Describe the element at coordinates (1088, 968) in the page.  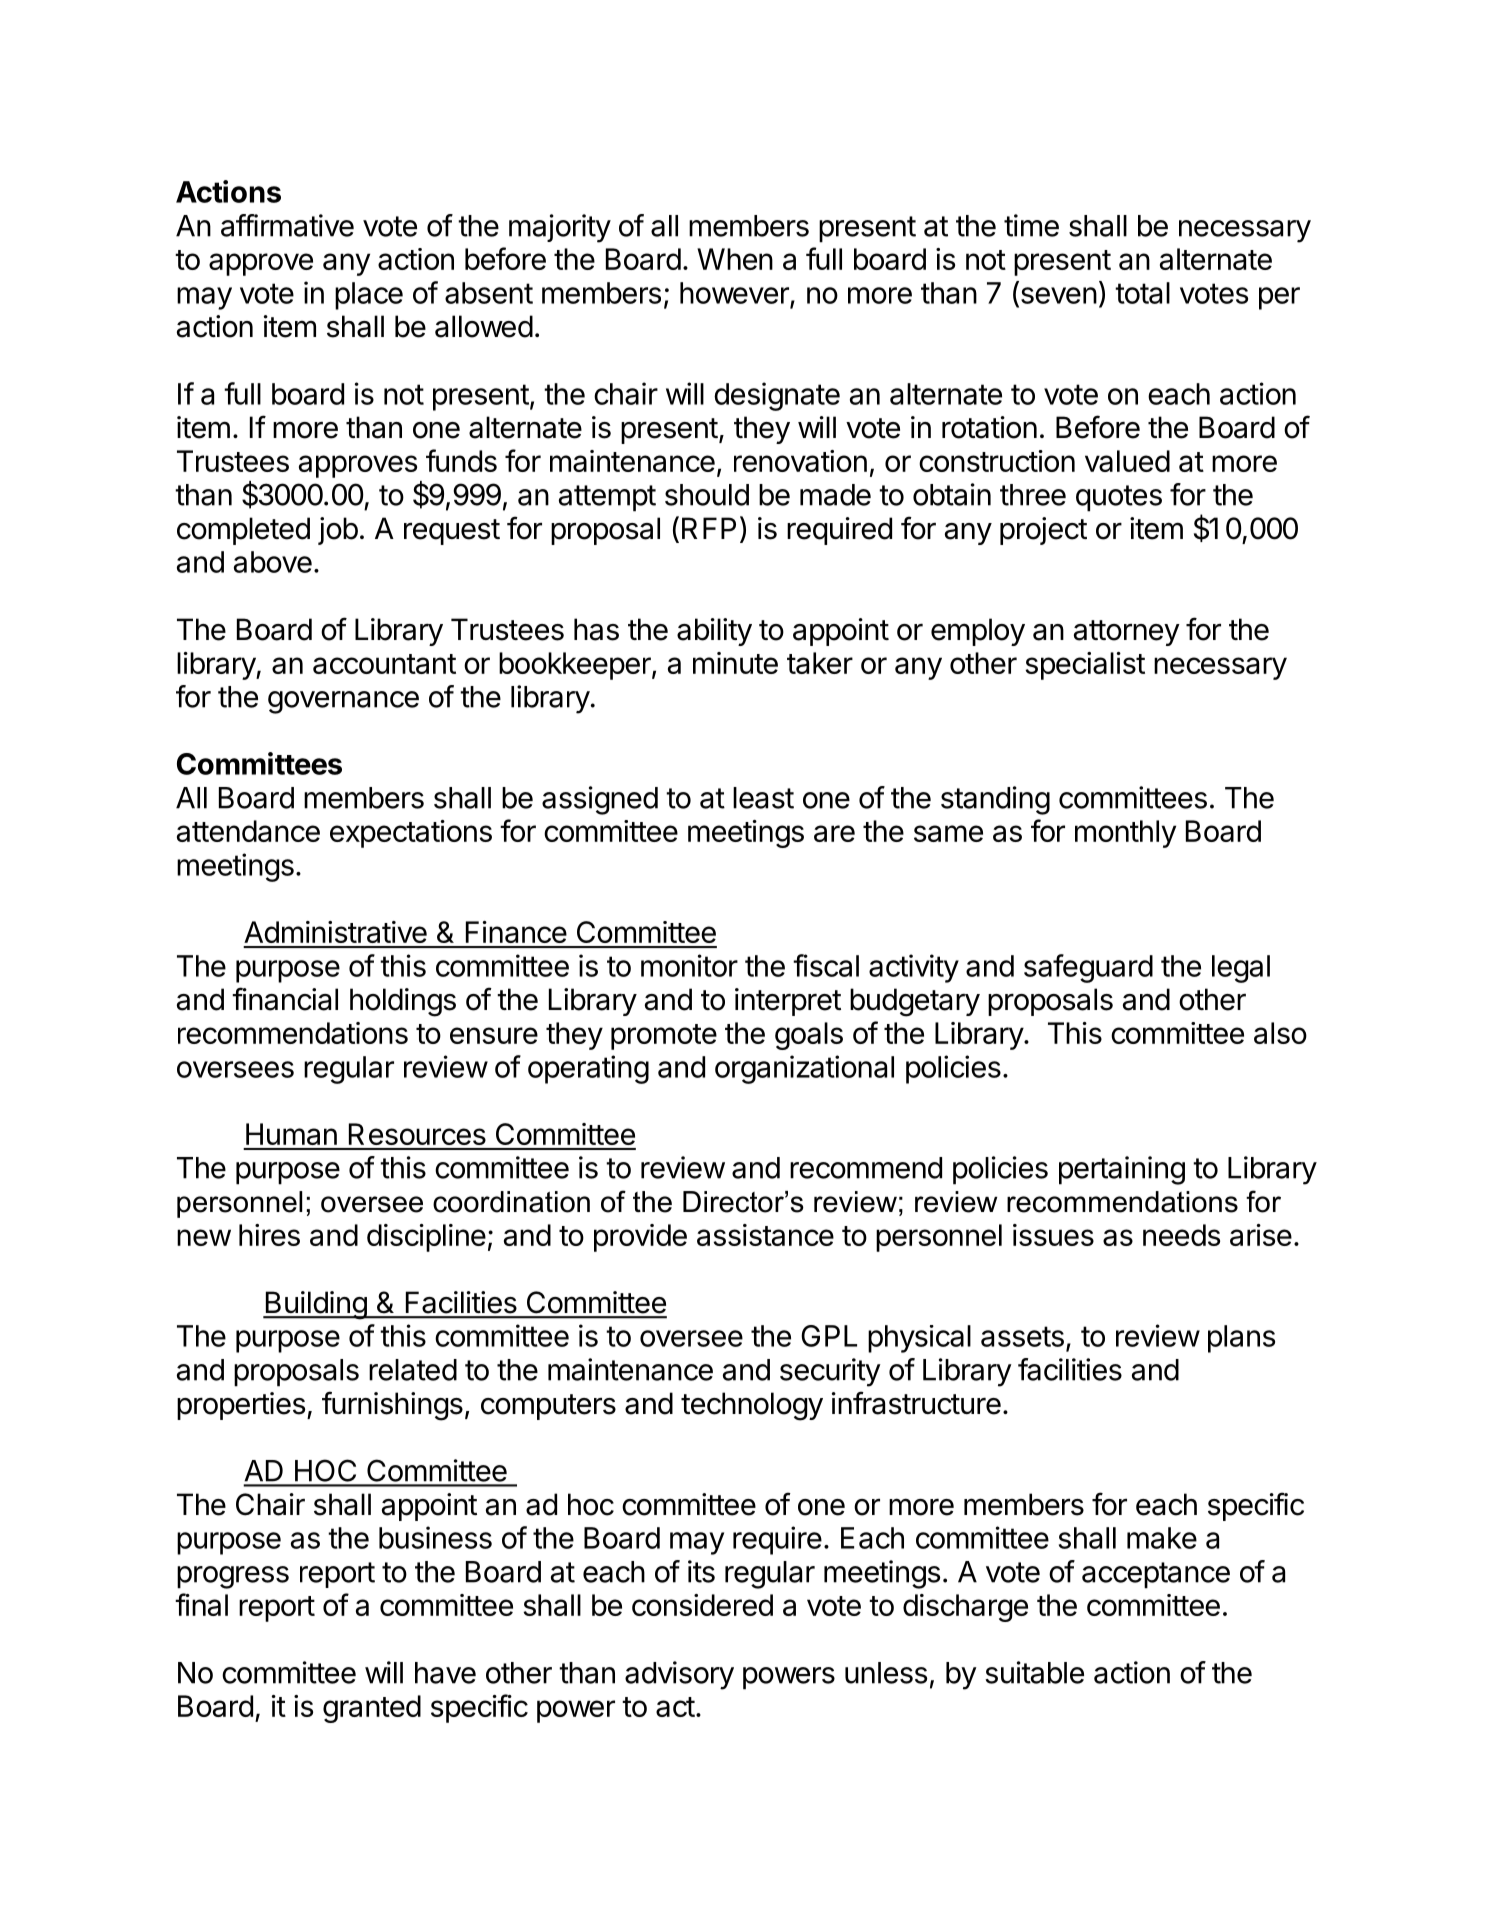
I see `safeguard` at that location.
